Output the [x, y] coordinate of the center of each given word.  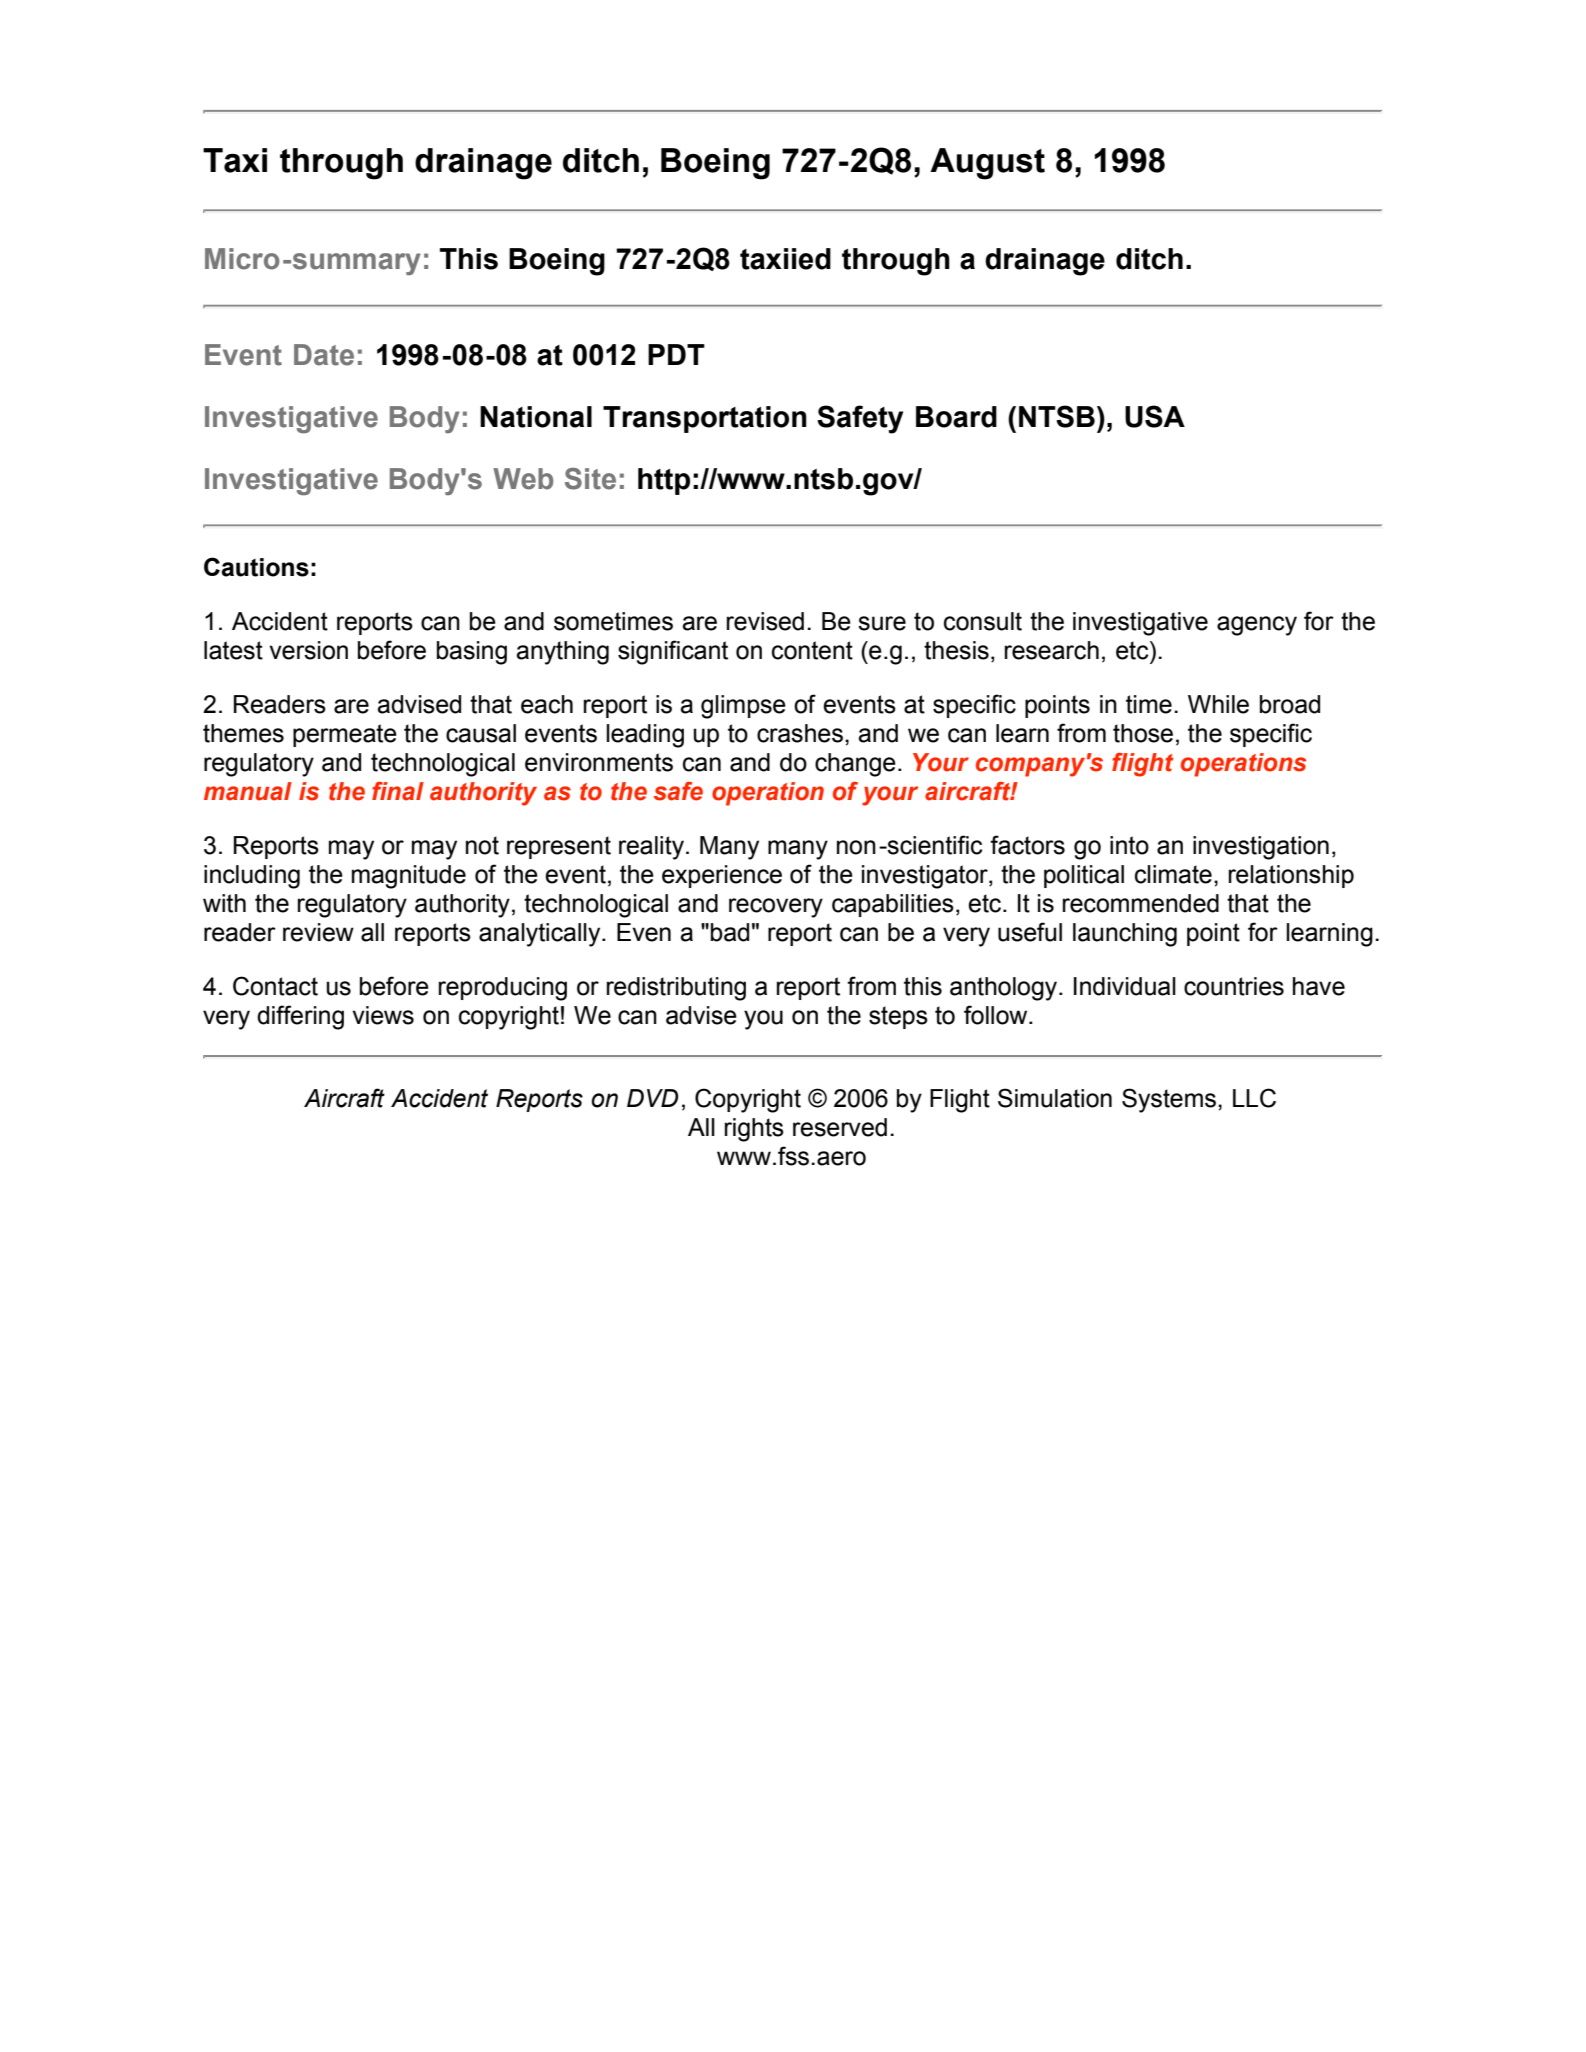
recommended [1141, 903]
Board [956, 417]
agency [1257, 626]
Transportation [705, 419]
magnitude [409, 877]
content [812, 650]
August [987, 164]
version [308, 650]
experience [722, 876]
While [1218, 704]
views [383, 1015]
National [536, 417]
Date [324, 355]
